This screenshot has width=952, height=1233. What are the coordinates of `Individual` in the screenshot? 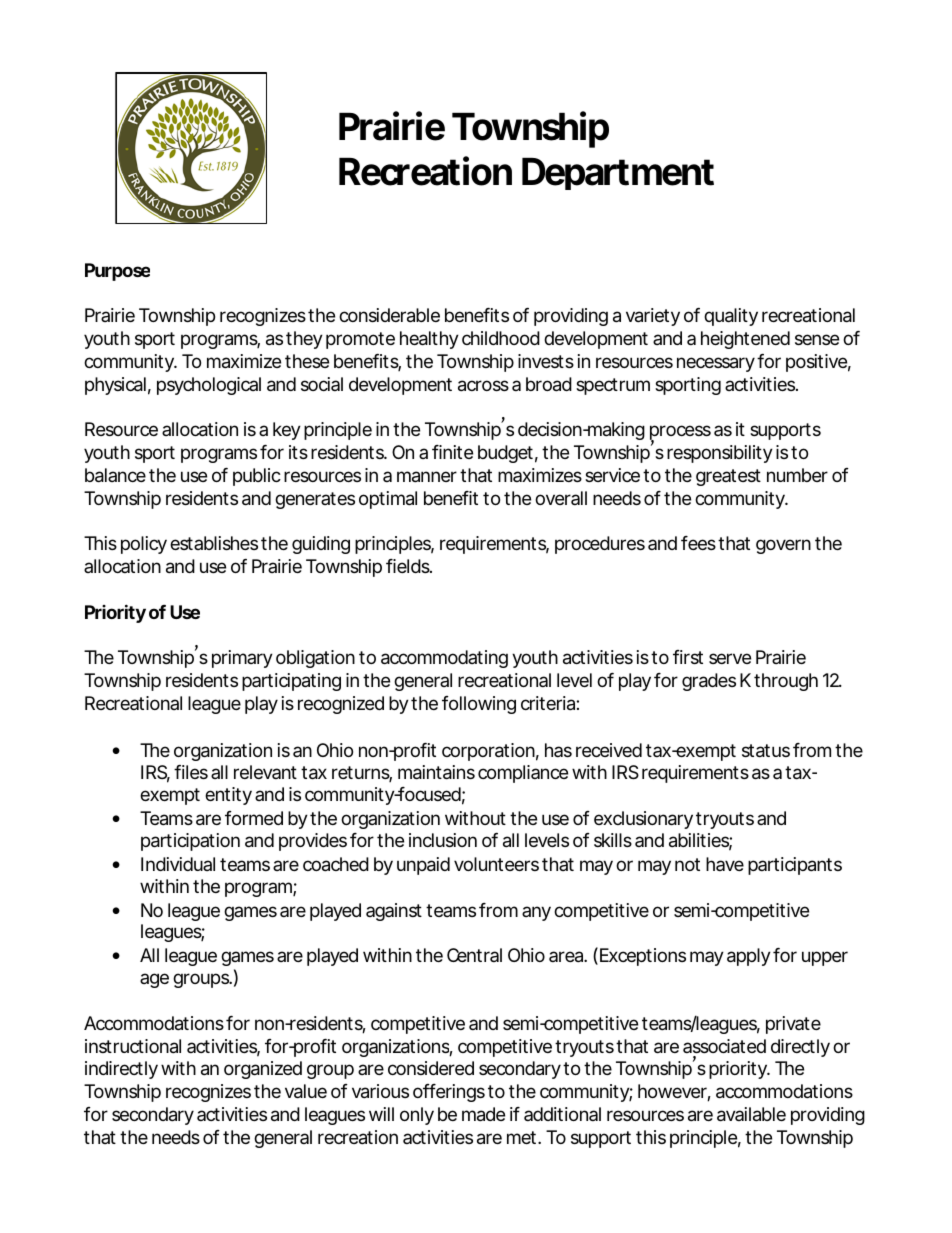 It's located at (178, 864).
